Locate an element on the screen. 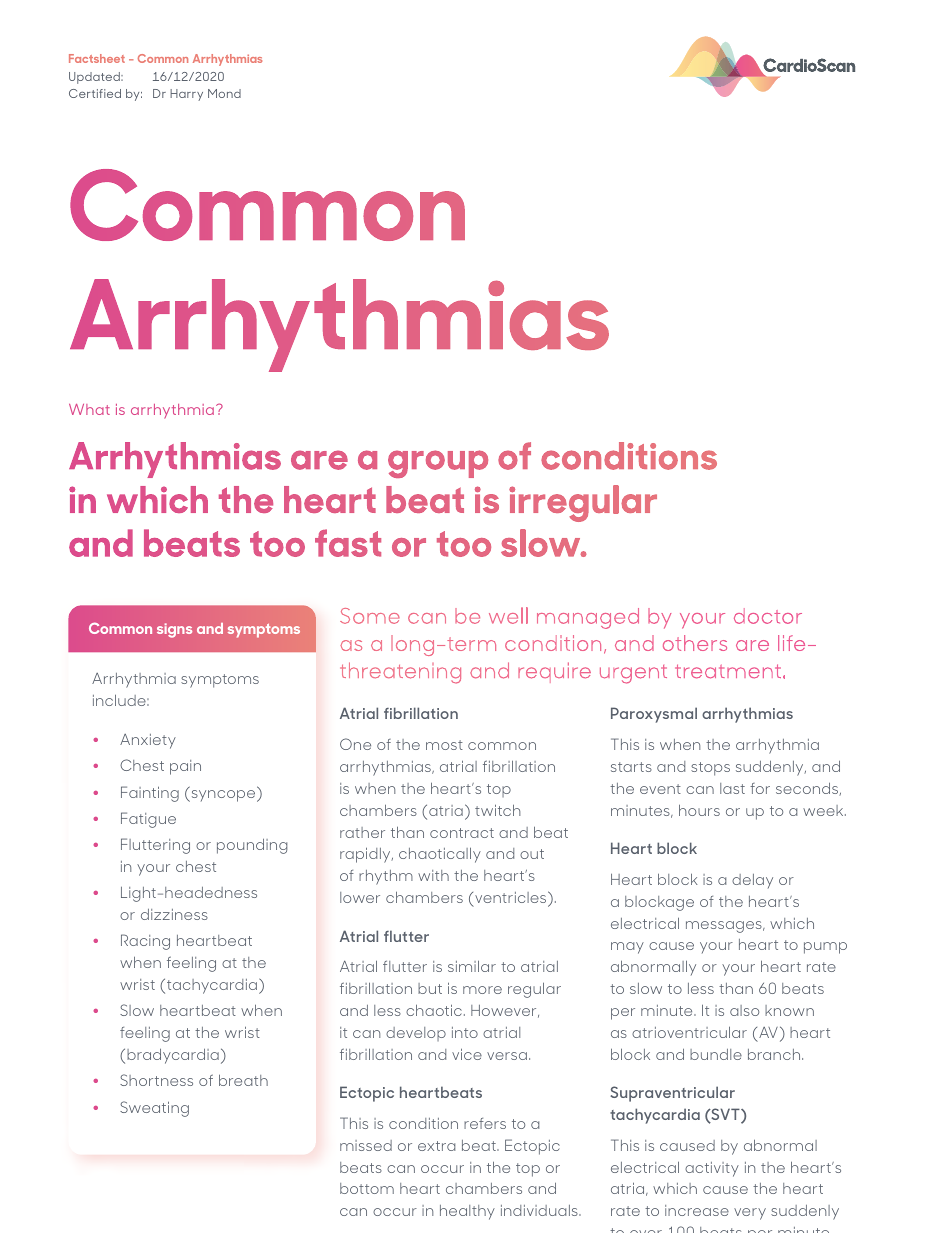  group is located at coordinates (438, 464).
